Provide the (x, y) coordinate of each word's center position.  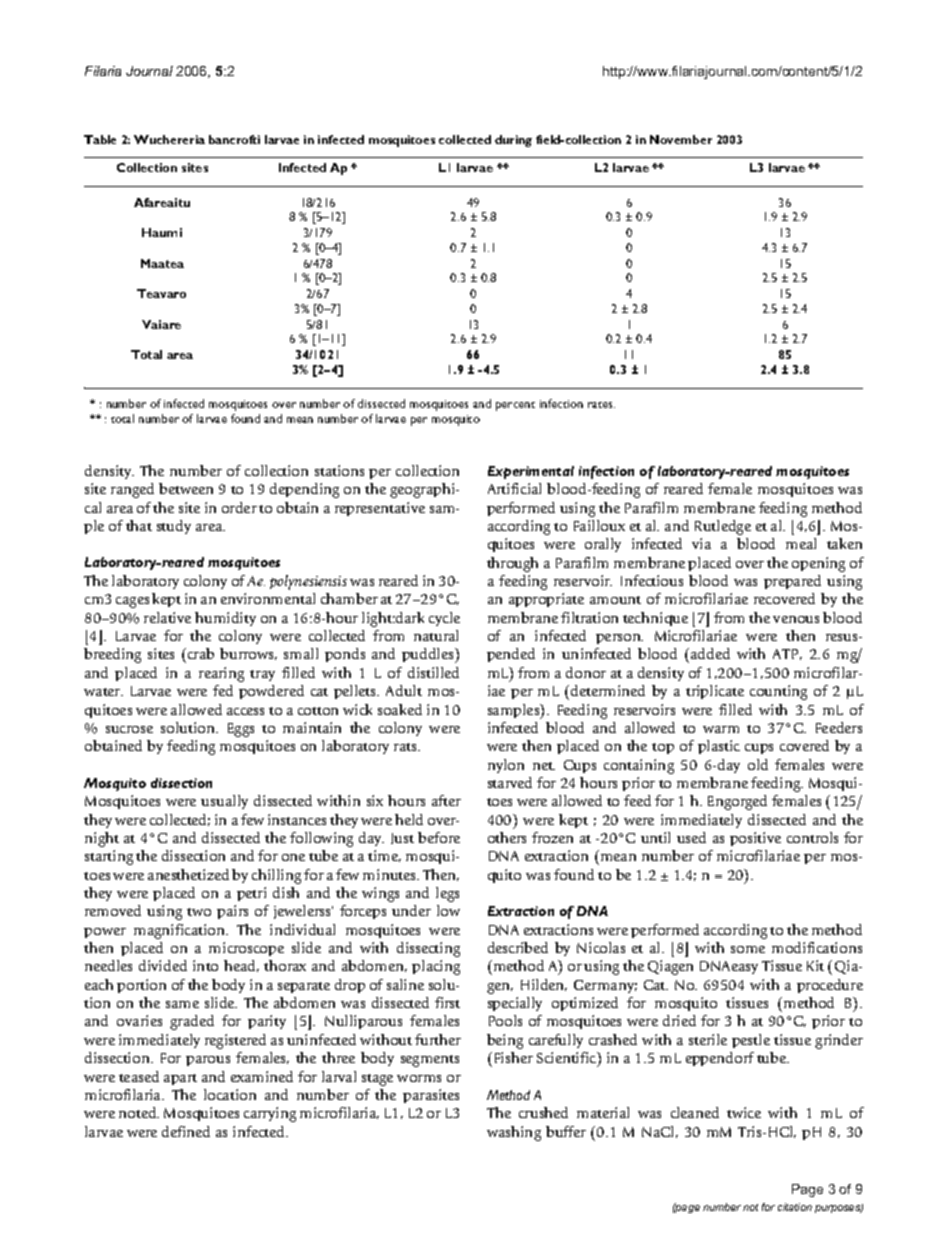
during (513, 141)
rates (601, 405)
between (186, 488)
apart (180, 1079)
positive (755, 839)
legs (447, 894)
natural (436, 635)
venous (796, 619)
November (681, 139)
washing (514, 1133)
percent (515, 406)
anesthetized (188, 874)
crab (199, 655)
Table (100, 139)
